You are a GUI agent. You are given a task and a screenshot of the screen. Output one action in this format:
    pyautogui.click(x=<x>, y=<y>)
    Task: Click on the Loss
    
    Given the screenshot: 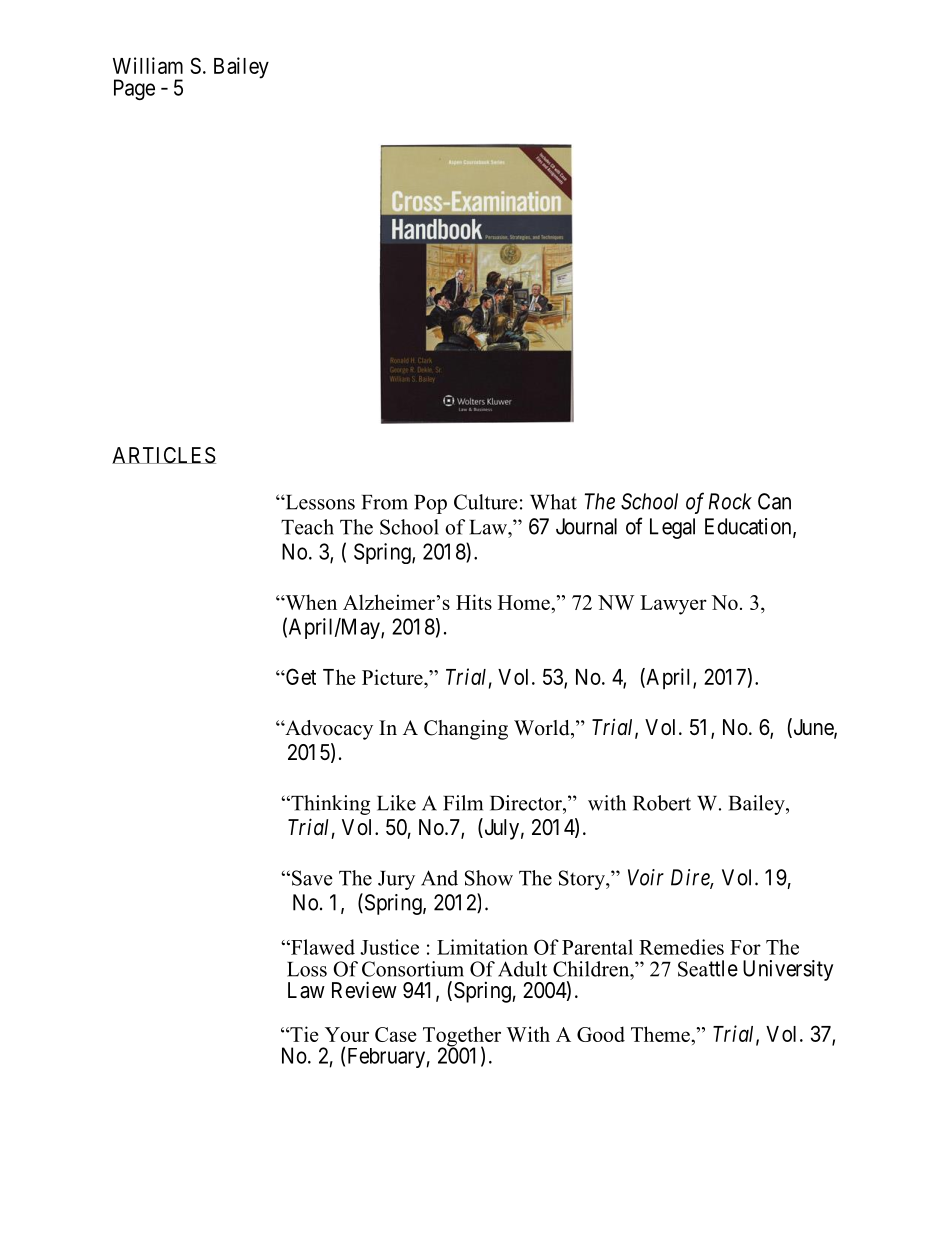 What is the action you would take?
    pyautogui.click(x=307, y=969)
